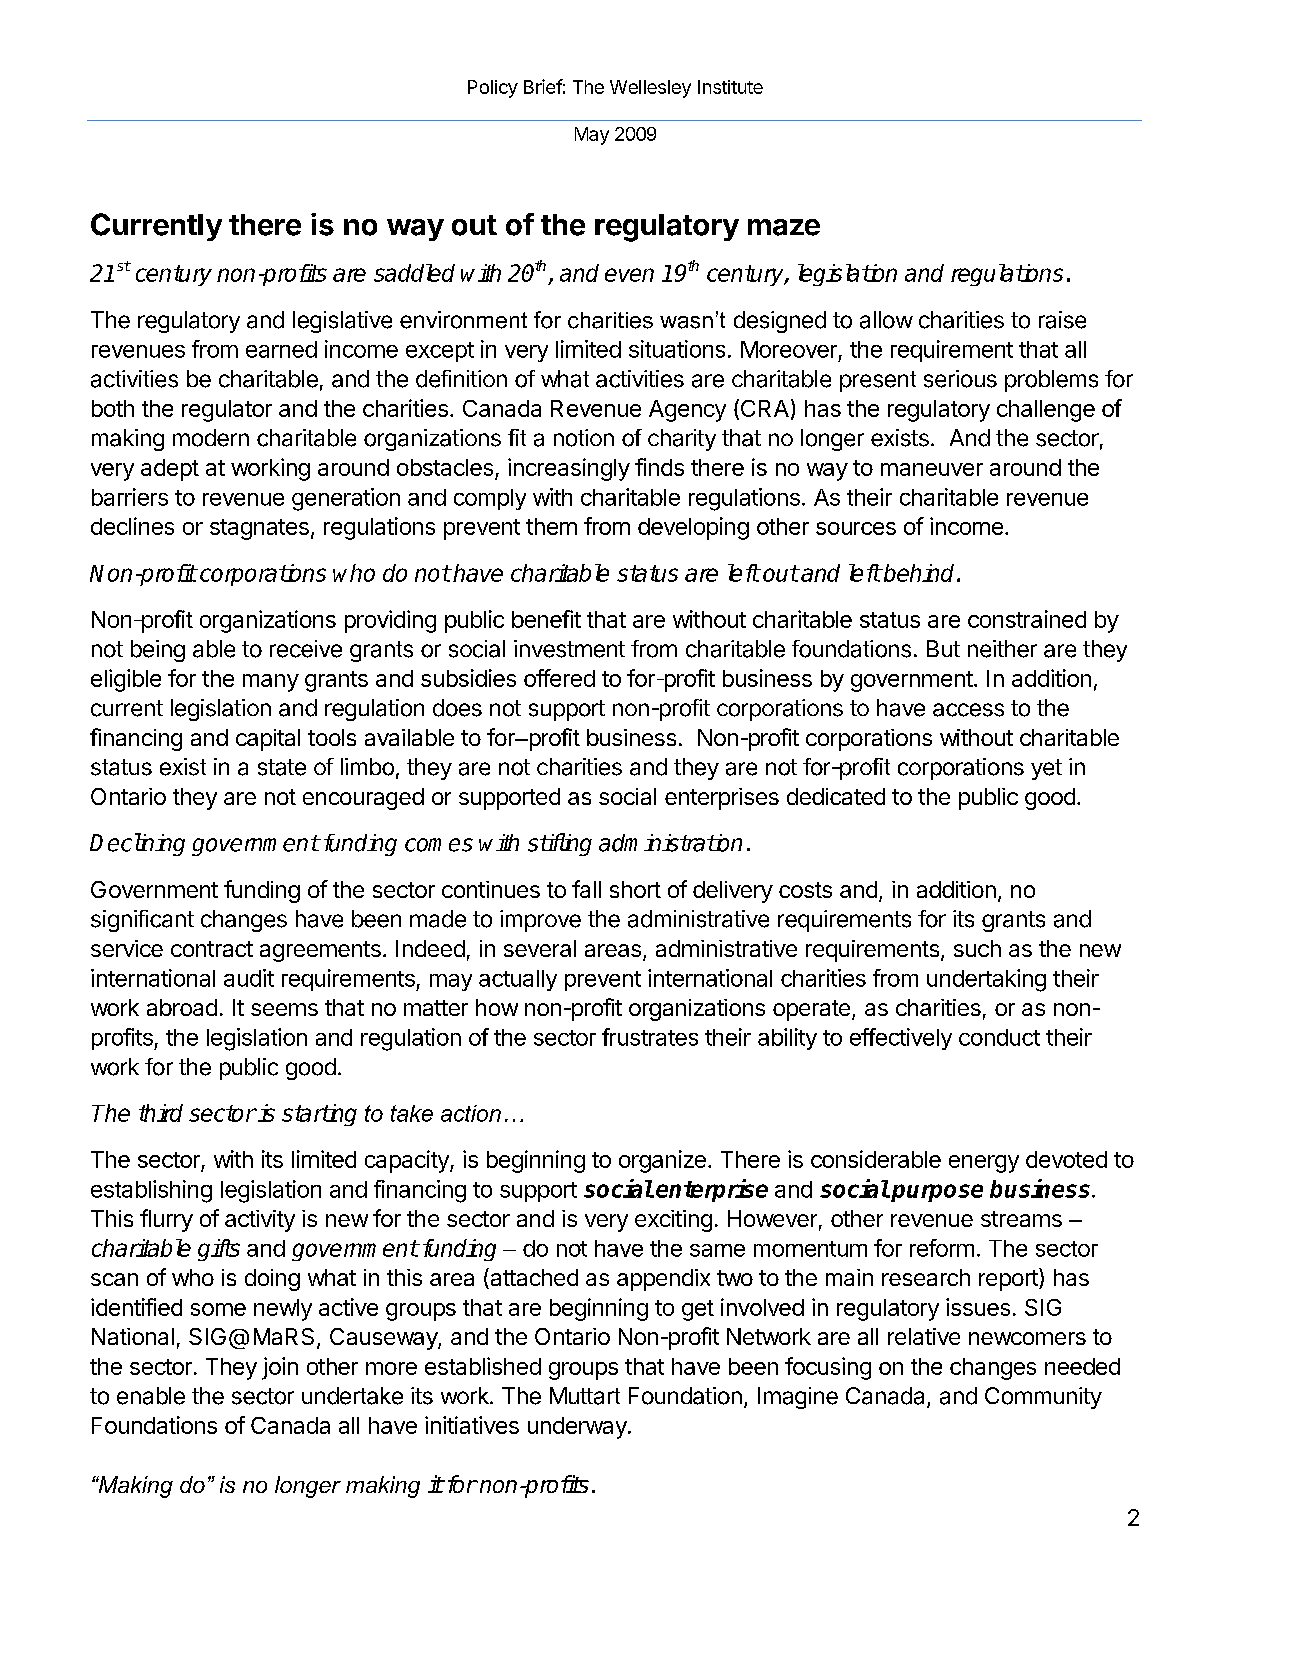 Image resolution: width=1291 pixels, height=1671 pixels. I want to click on Community, so click(1043, 1398).
